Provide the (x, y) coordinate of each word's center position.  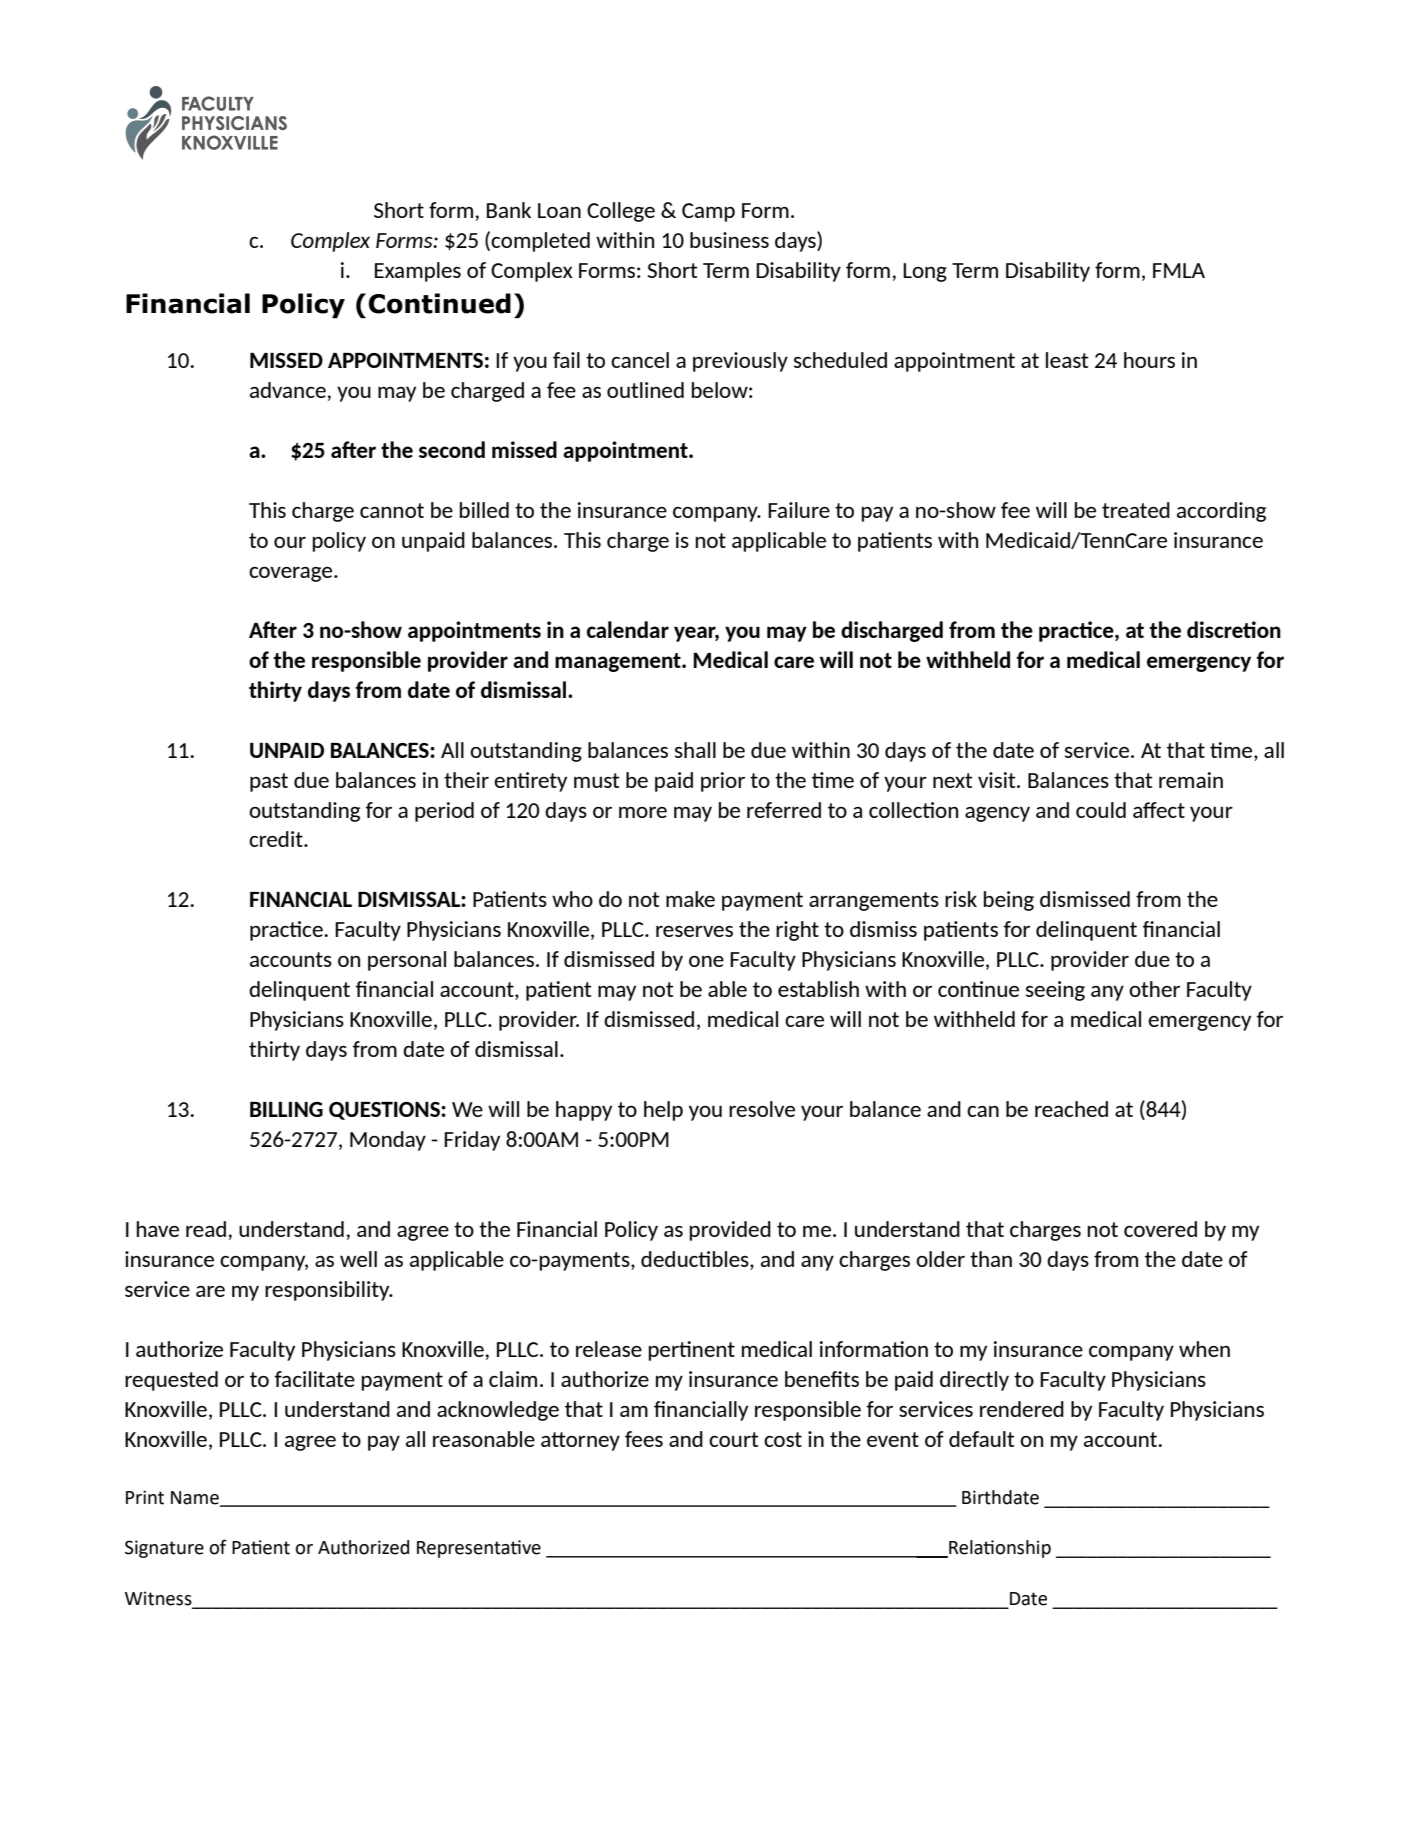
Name (196, 1498)
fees (644, 1439)
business (729, 240)
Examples (418, 272)
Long (925, 272)
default (981, 1439)
